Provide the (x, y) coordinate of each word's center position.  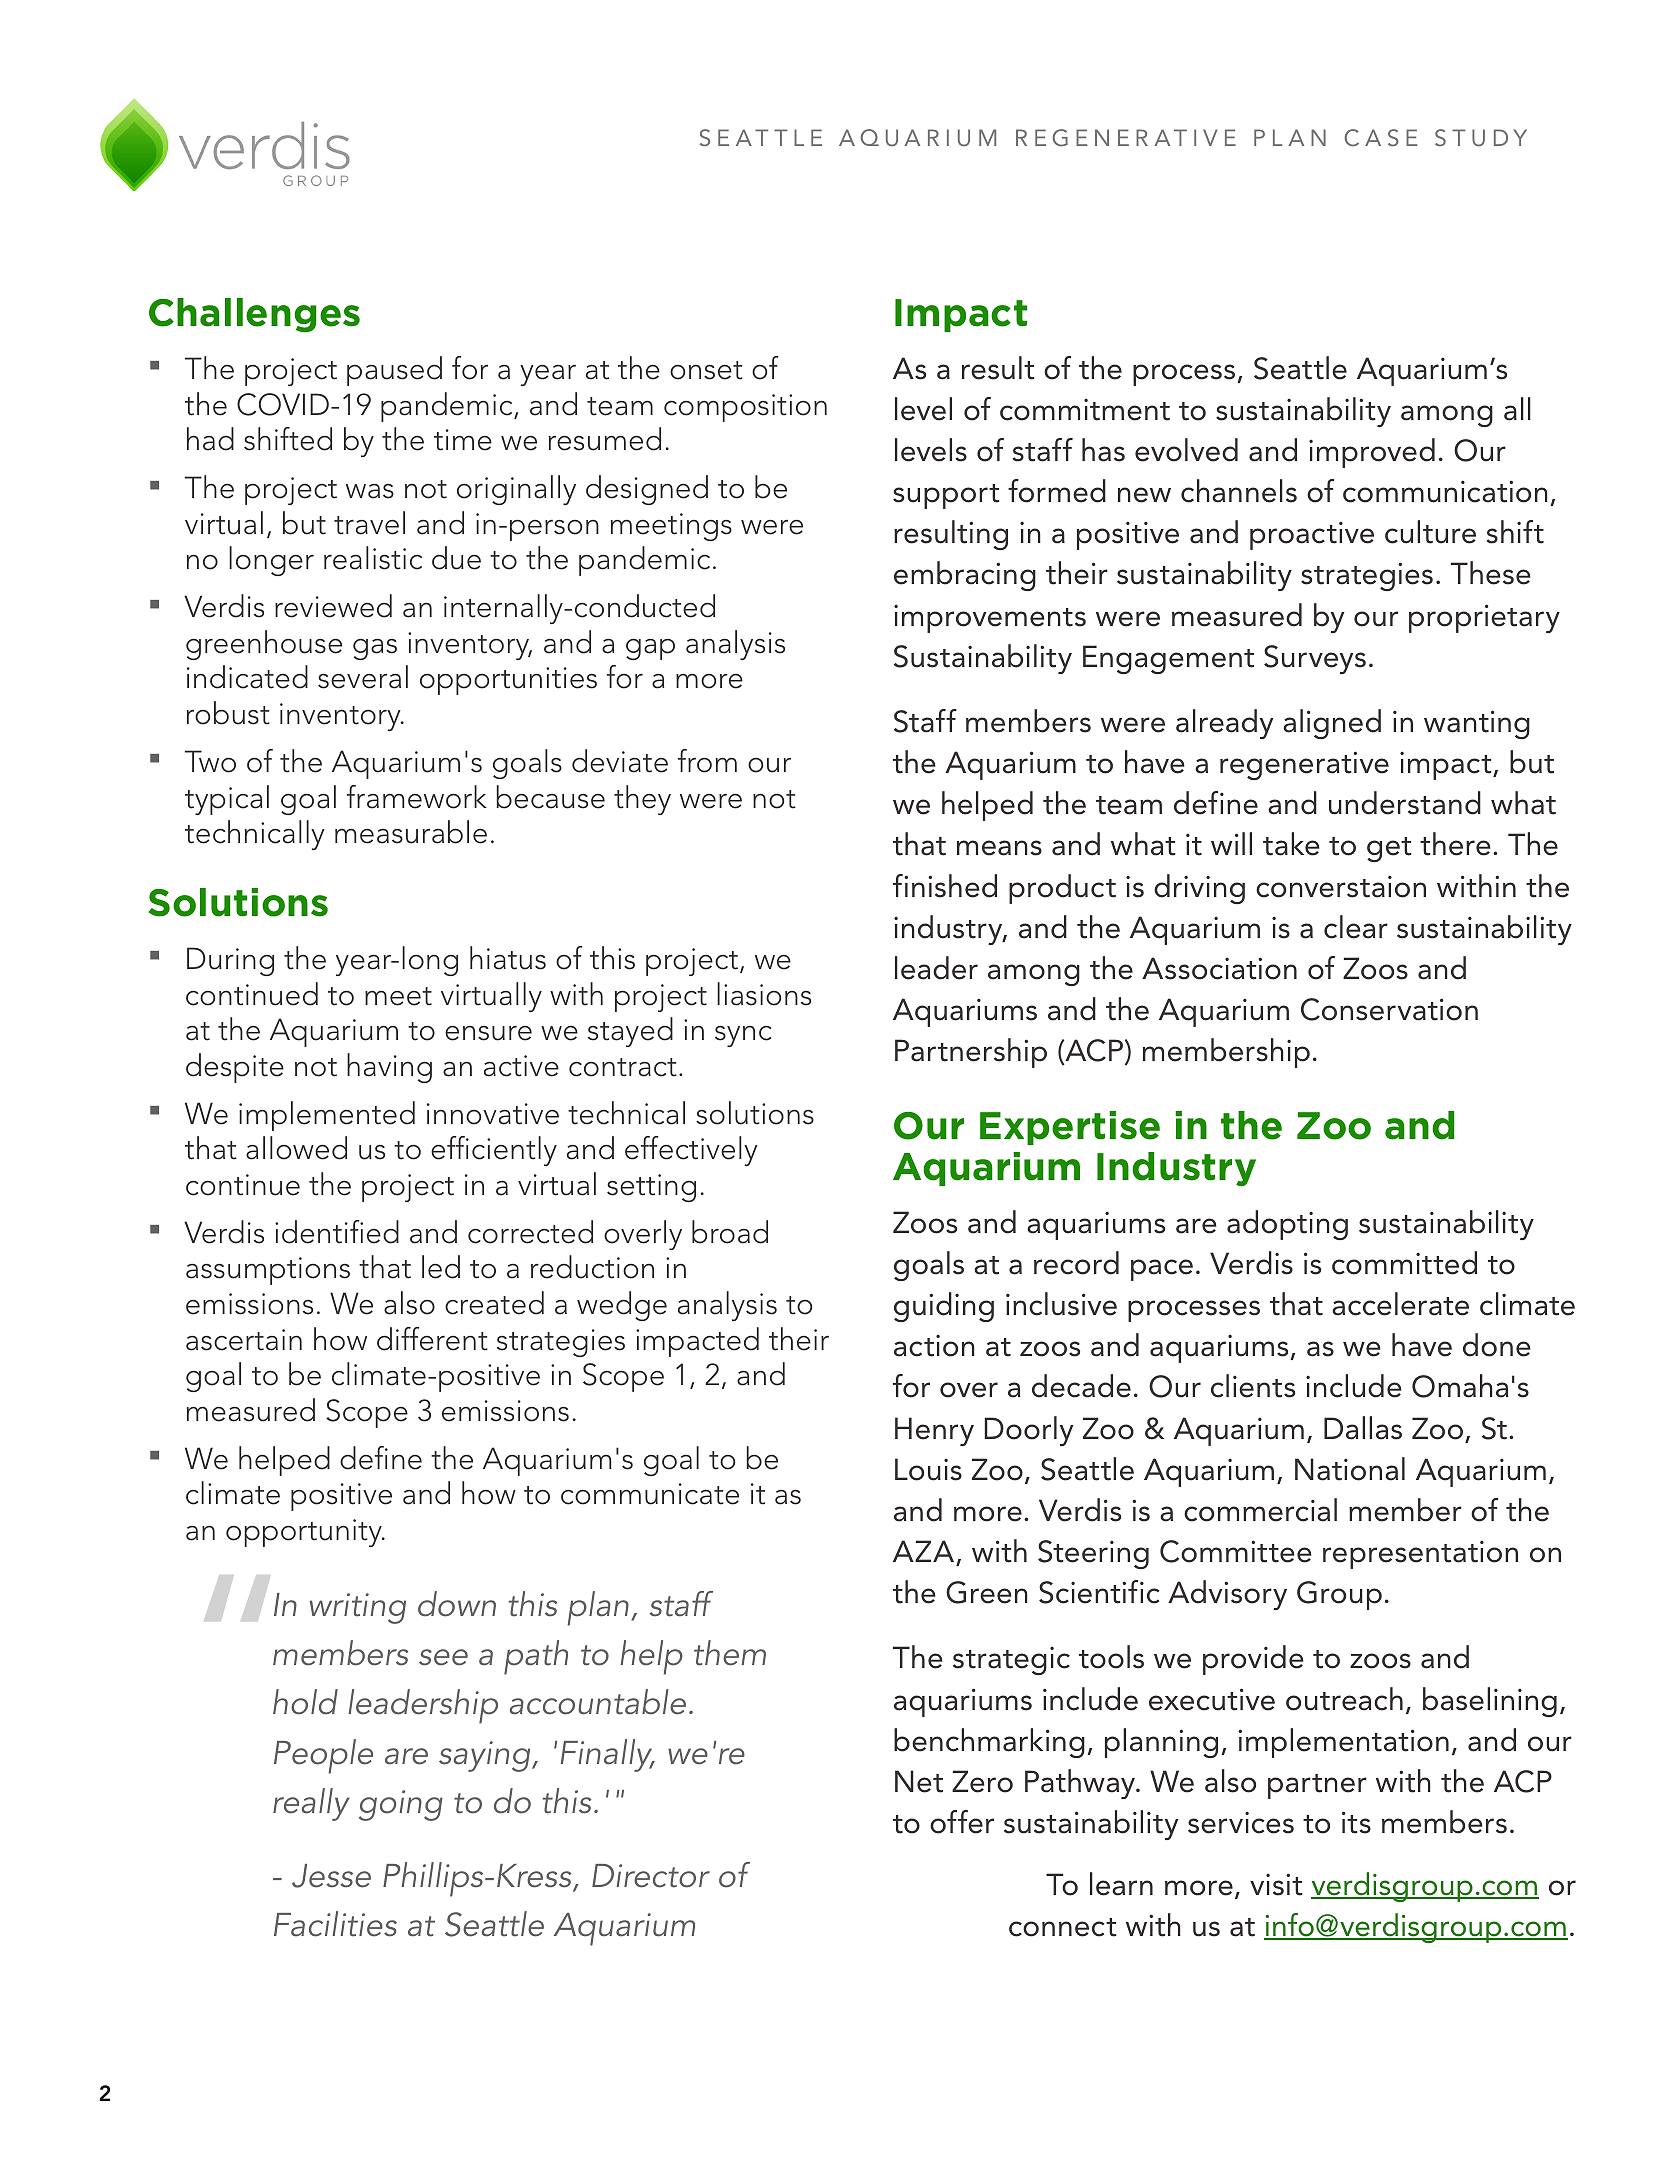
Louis (928, 1469)
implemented (327, 1116)
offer (962, 1822)
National (1350, 1469)
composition (745, 408)
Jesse (331, 1876)
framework (417, 797)
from (707, 761)
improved (1372, 453)
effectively (691, 1151)
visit (1276, 1884)
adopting (1287, 1225)
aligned (1332, 724)
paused (394, 371)
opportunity (305, 1533)
